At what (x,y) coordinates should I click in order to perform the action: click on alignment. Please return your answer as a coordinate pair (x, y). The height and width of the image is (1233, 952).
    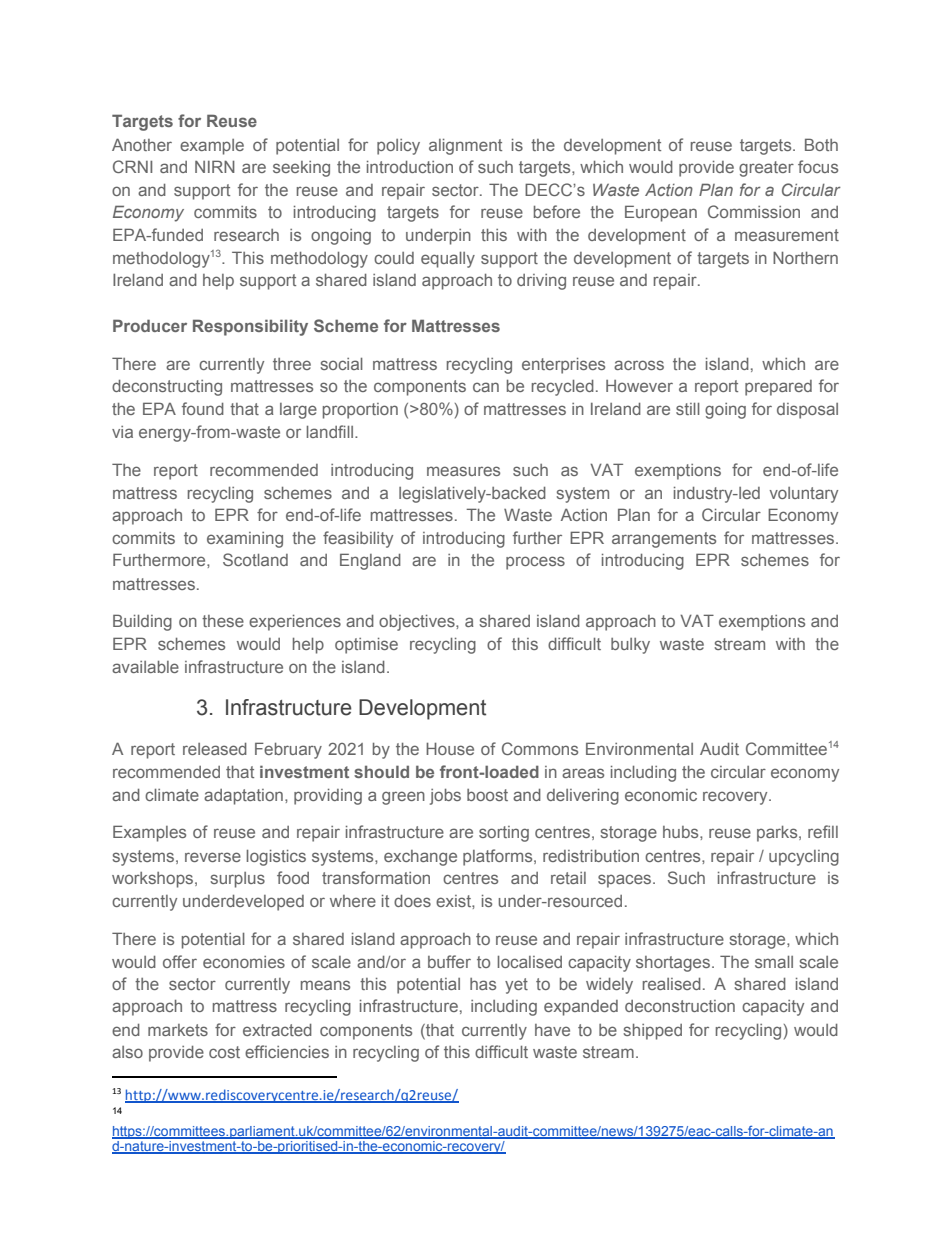
    Looking at the image, I should click on (465, 147).
